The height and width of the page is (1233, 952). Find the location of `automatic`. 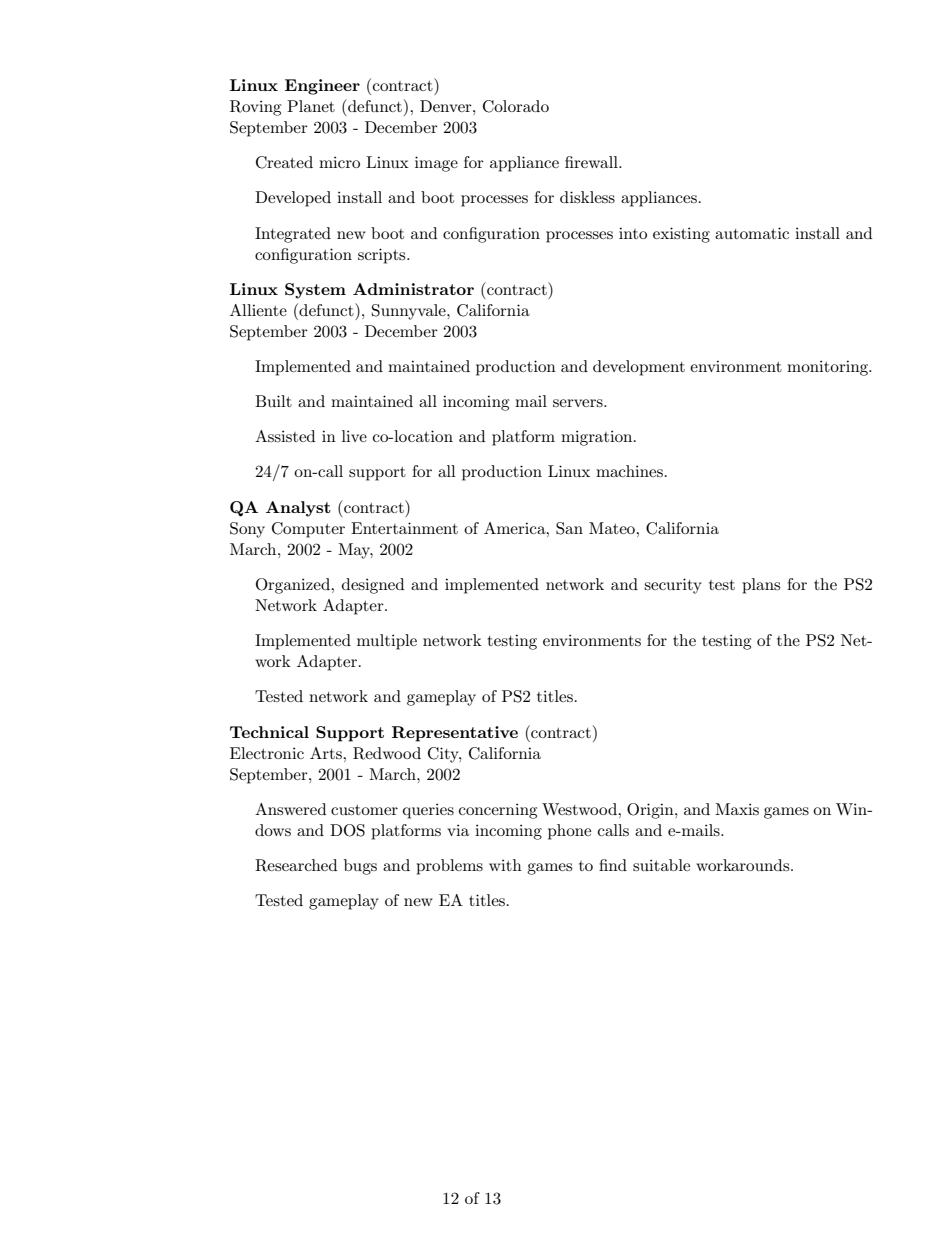

automatic is located at coordinates (752, 233).
